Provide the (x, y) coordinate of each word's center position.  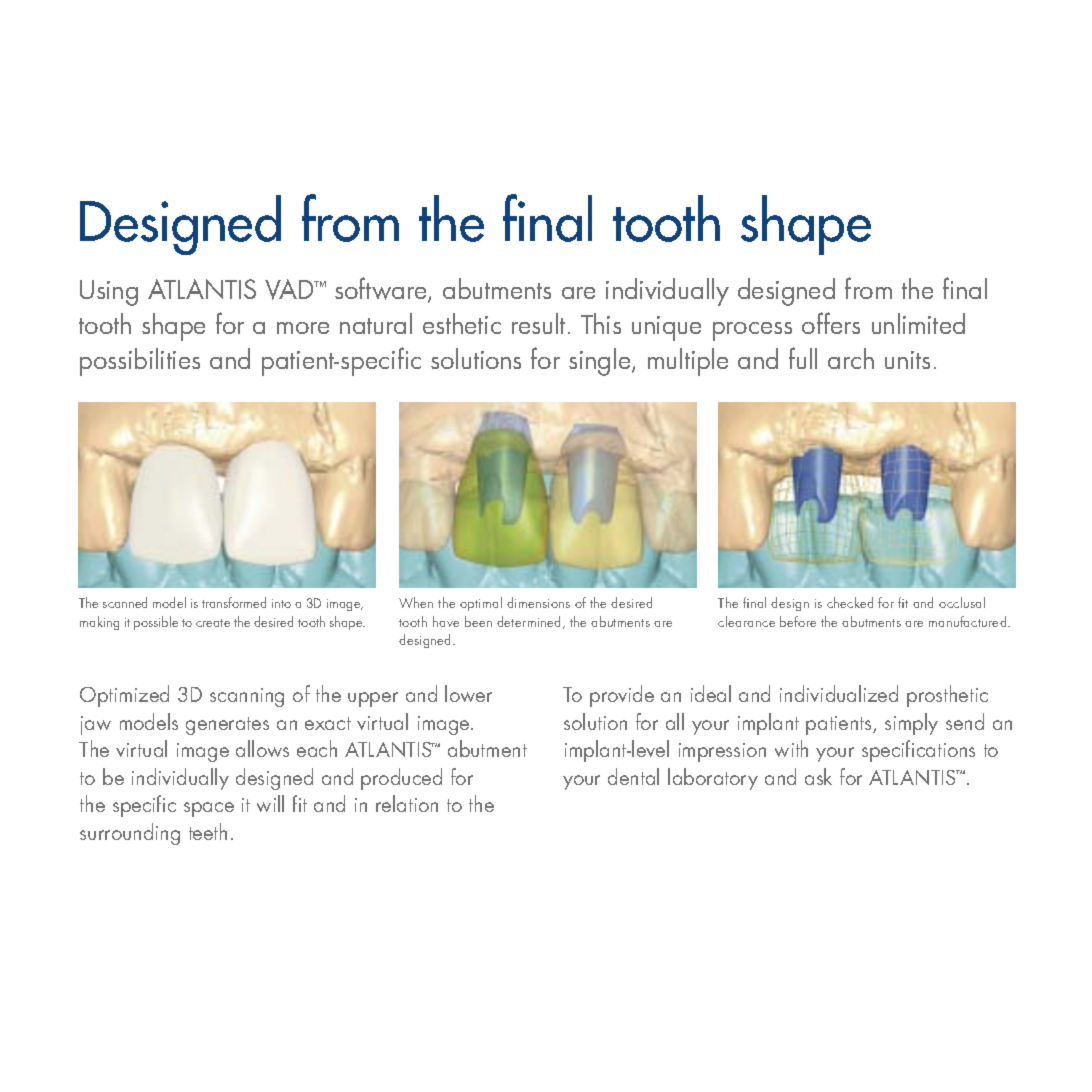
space (209, 809)
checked (850, 602)
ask (818, 776)
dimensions (538, 602)
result (540, 323)
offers (831, 323)
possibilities (140, 362)
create (213, 623)
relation (407, 803)
